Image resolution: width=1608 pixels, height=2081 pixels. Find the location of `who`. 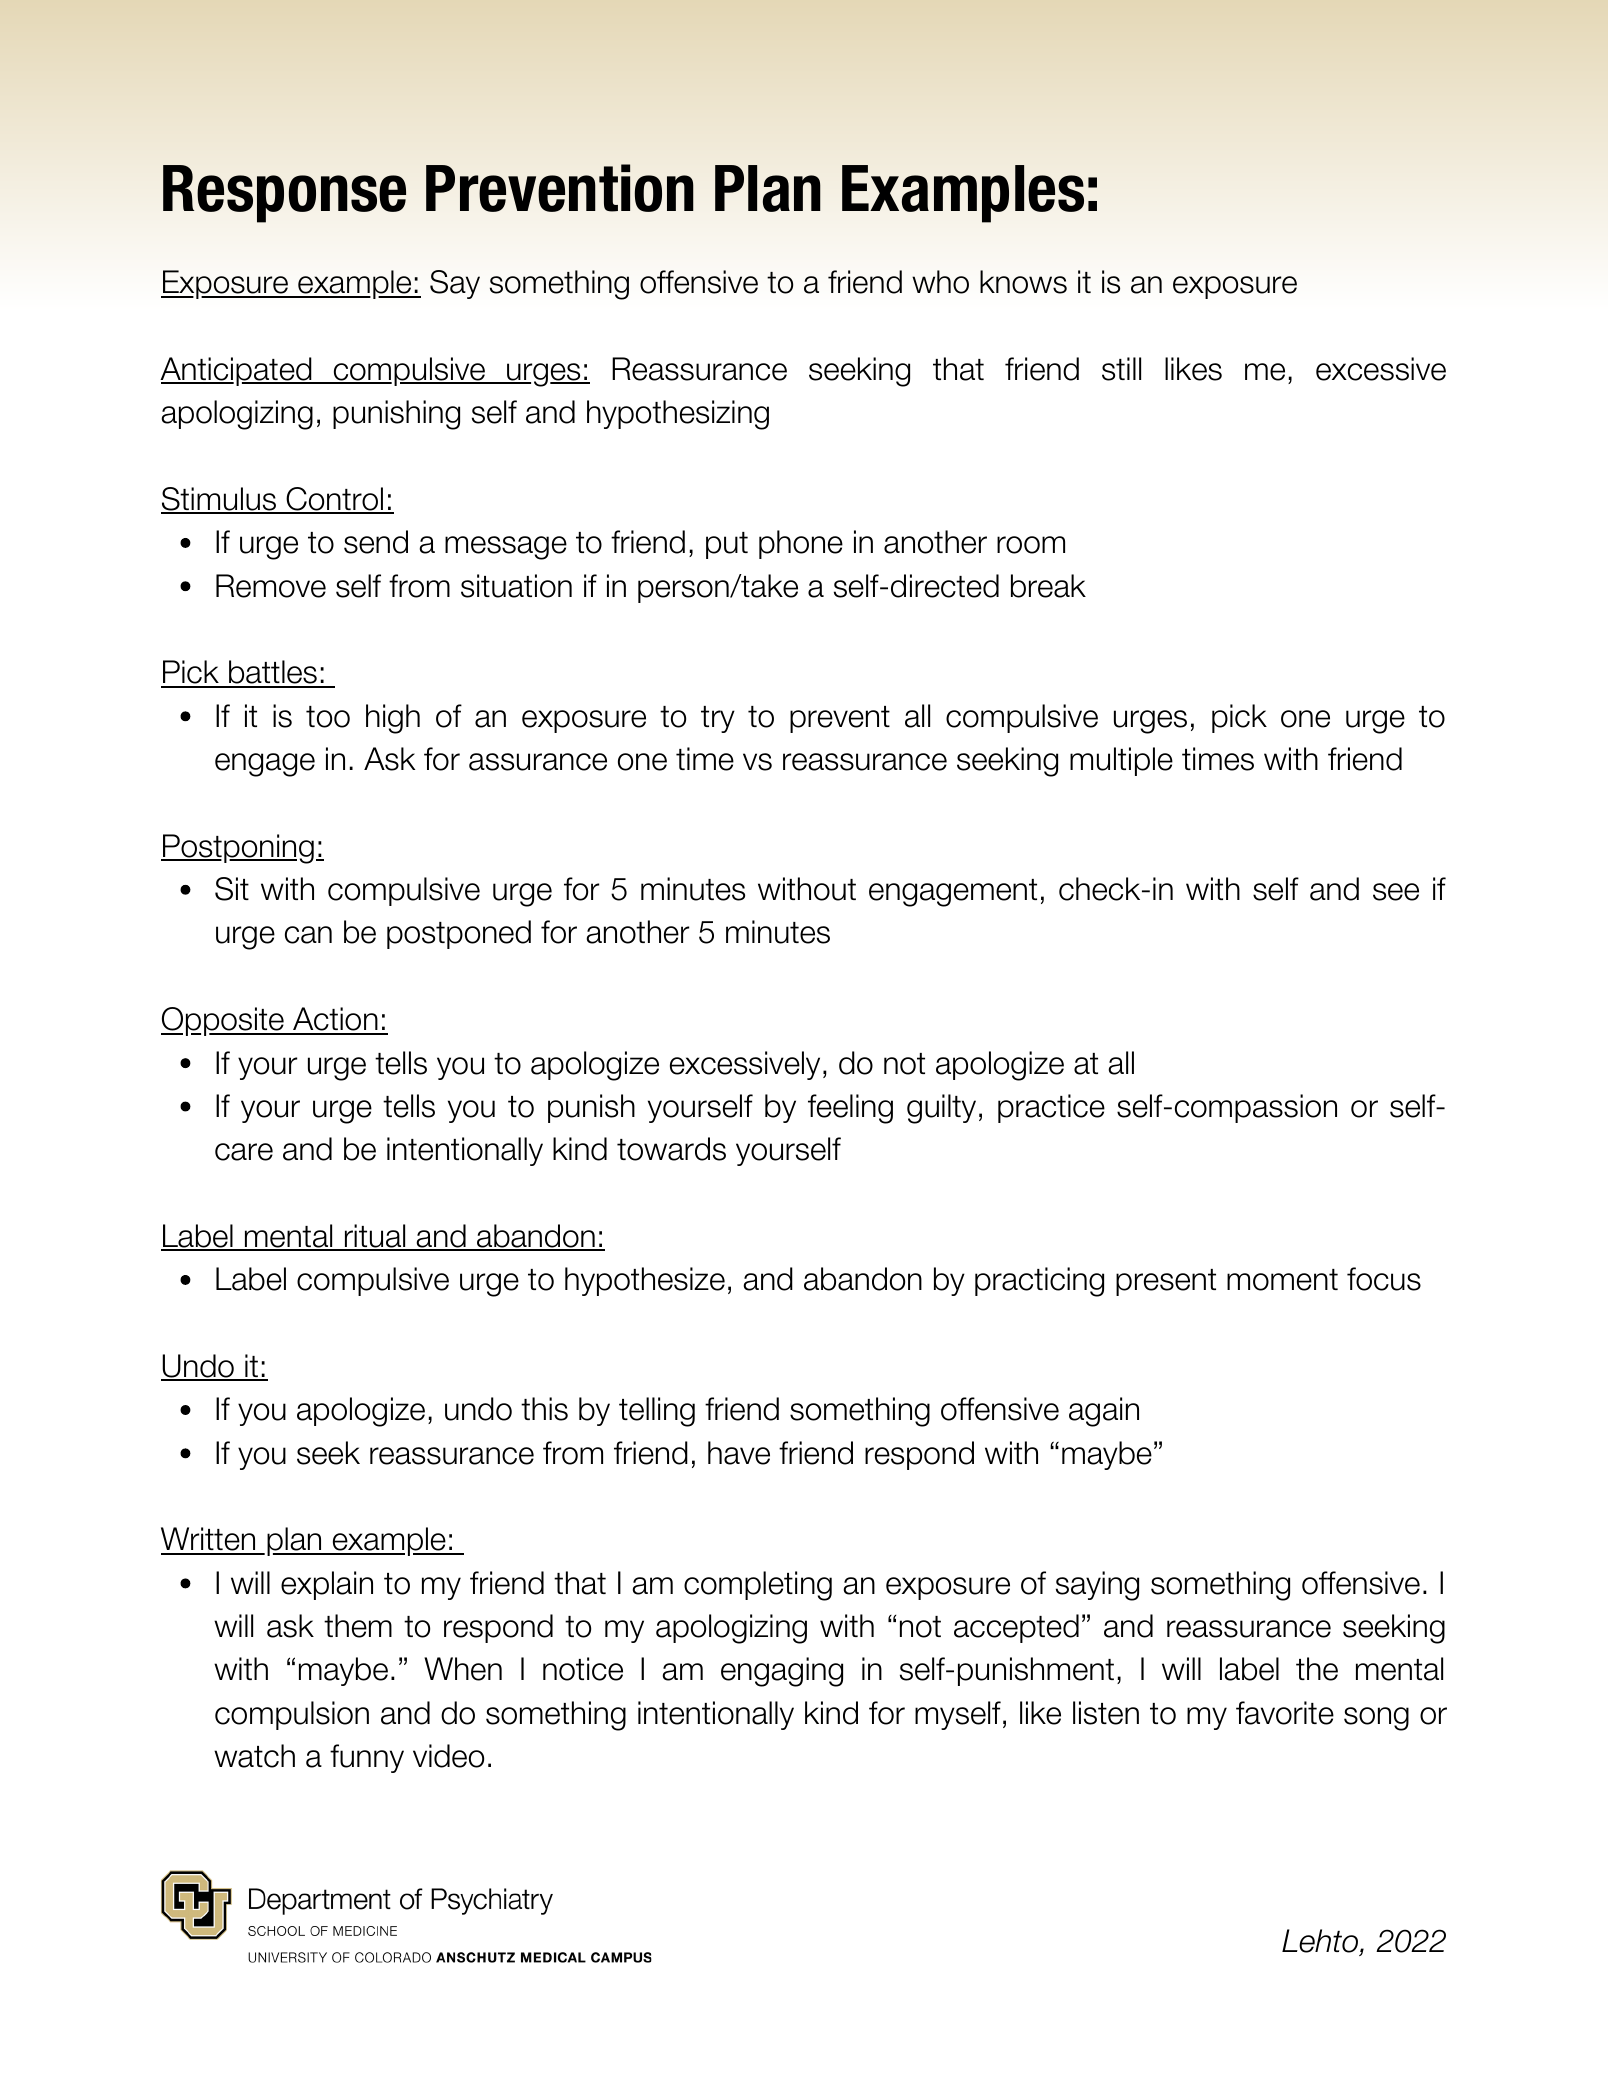

who is located at coordinates (940, 282).
